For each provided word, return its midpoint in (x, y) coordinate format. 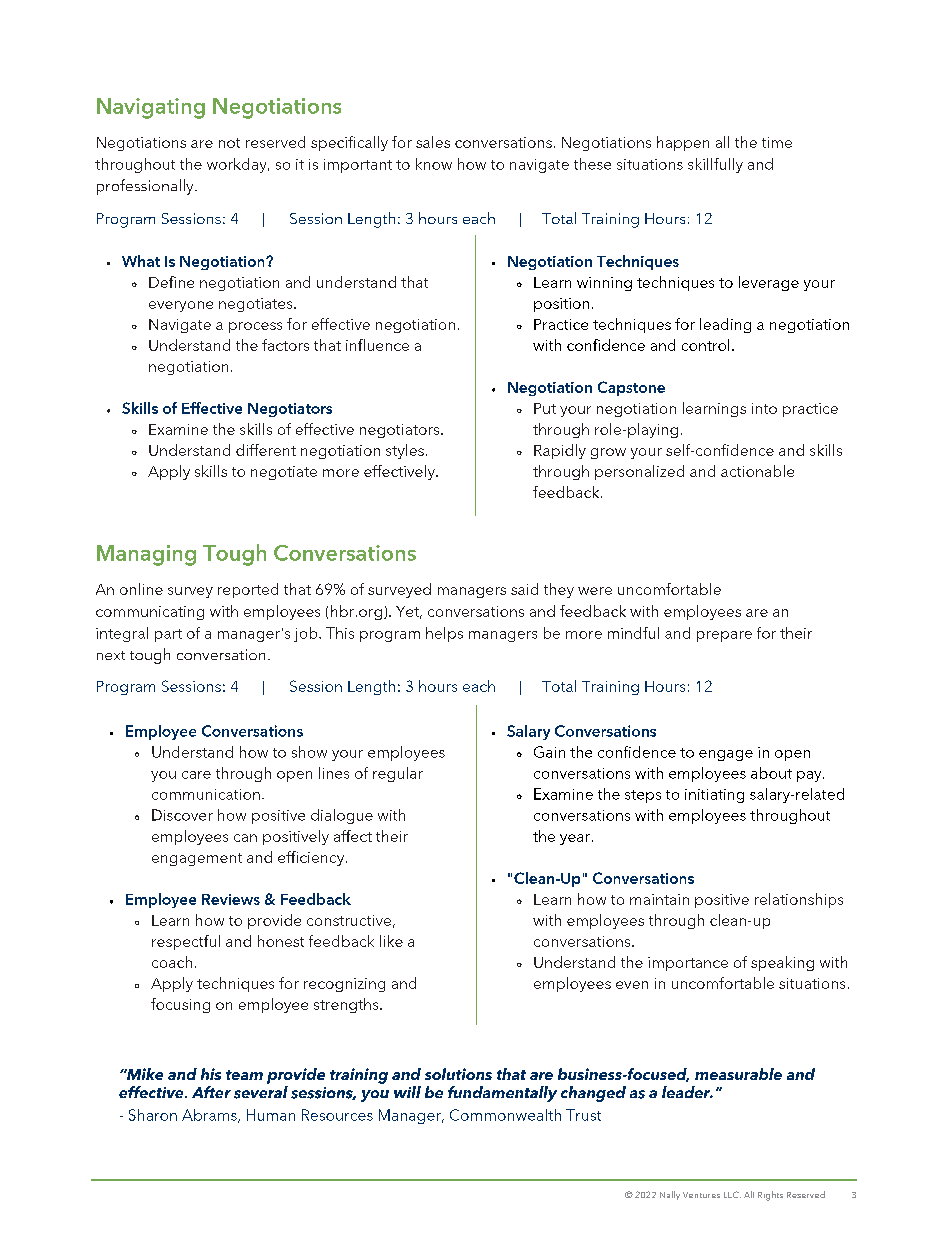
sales (433, 142)
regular (398, 774)
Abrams (210, 1116)
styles (405, 451)
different (266, 450)
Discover (182, 815)
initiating (714, 796)
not (229, 143)
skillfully (715, 165)
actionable (757, 471)
